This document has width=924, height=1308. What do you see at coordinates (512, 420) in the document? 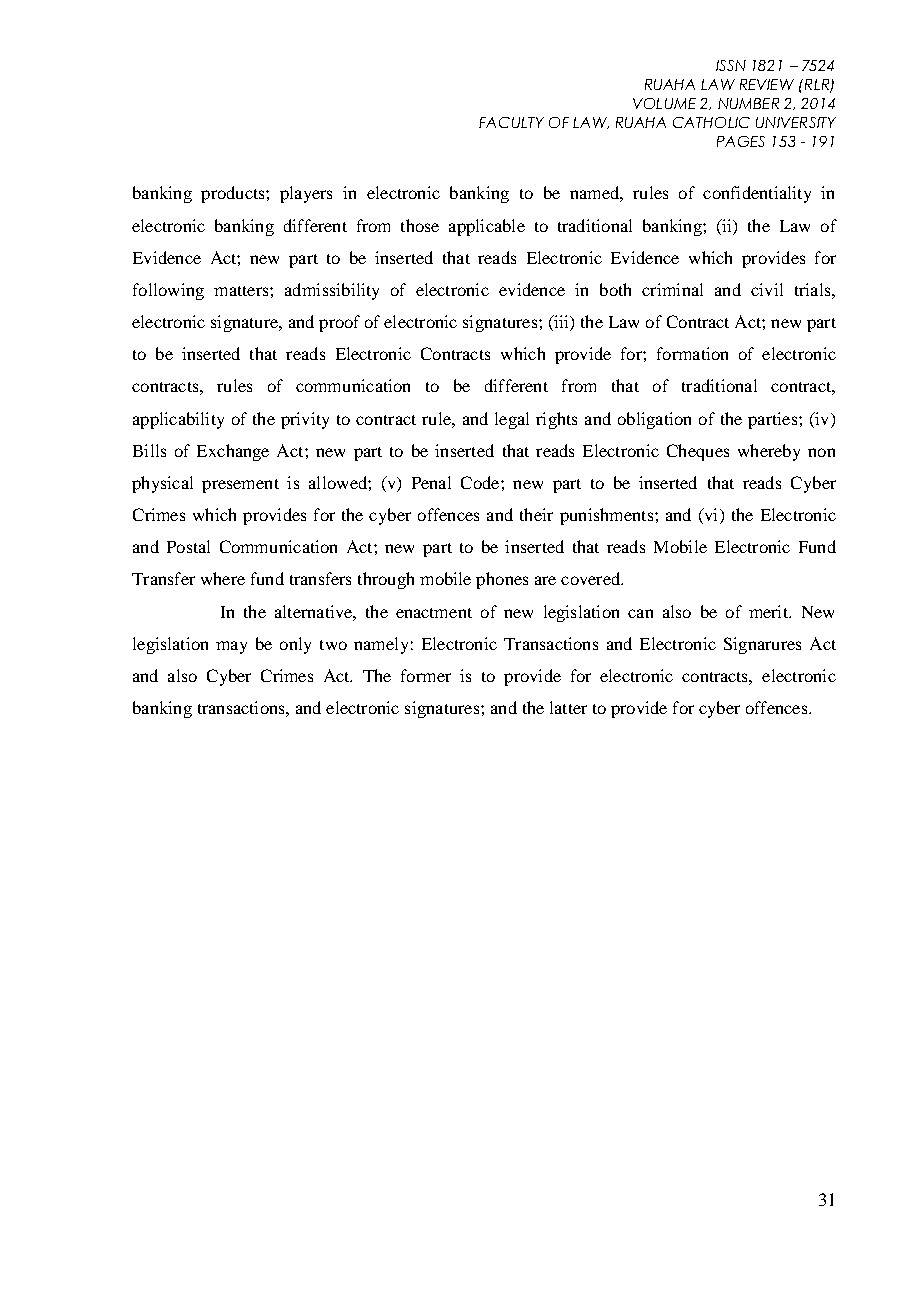
I see `legal` at bounding box center [512, 420].
